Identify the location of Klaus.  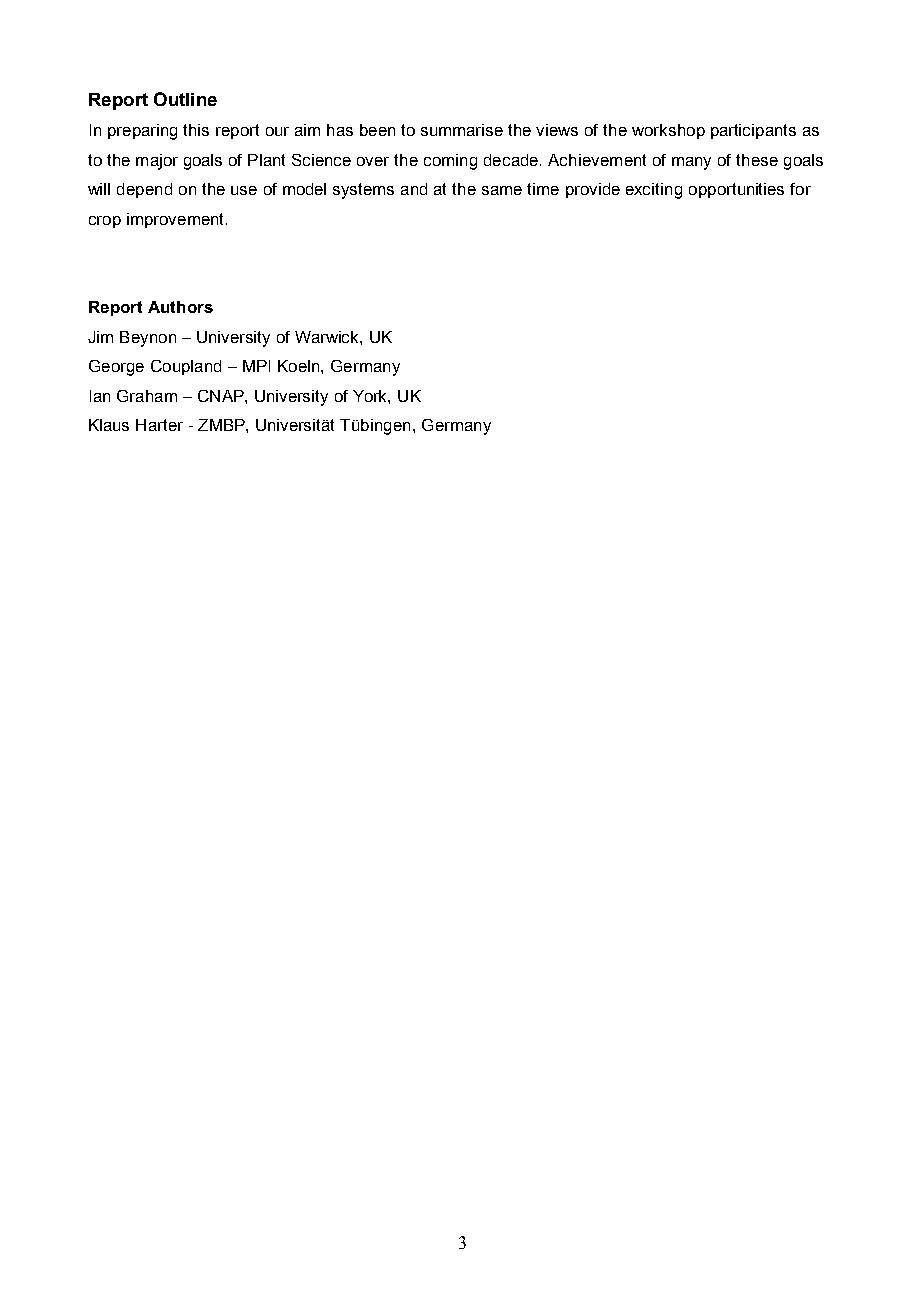
(109, 425).
